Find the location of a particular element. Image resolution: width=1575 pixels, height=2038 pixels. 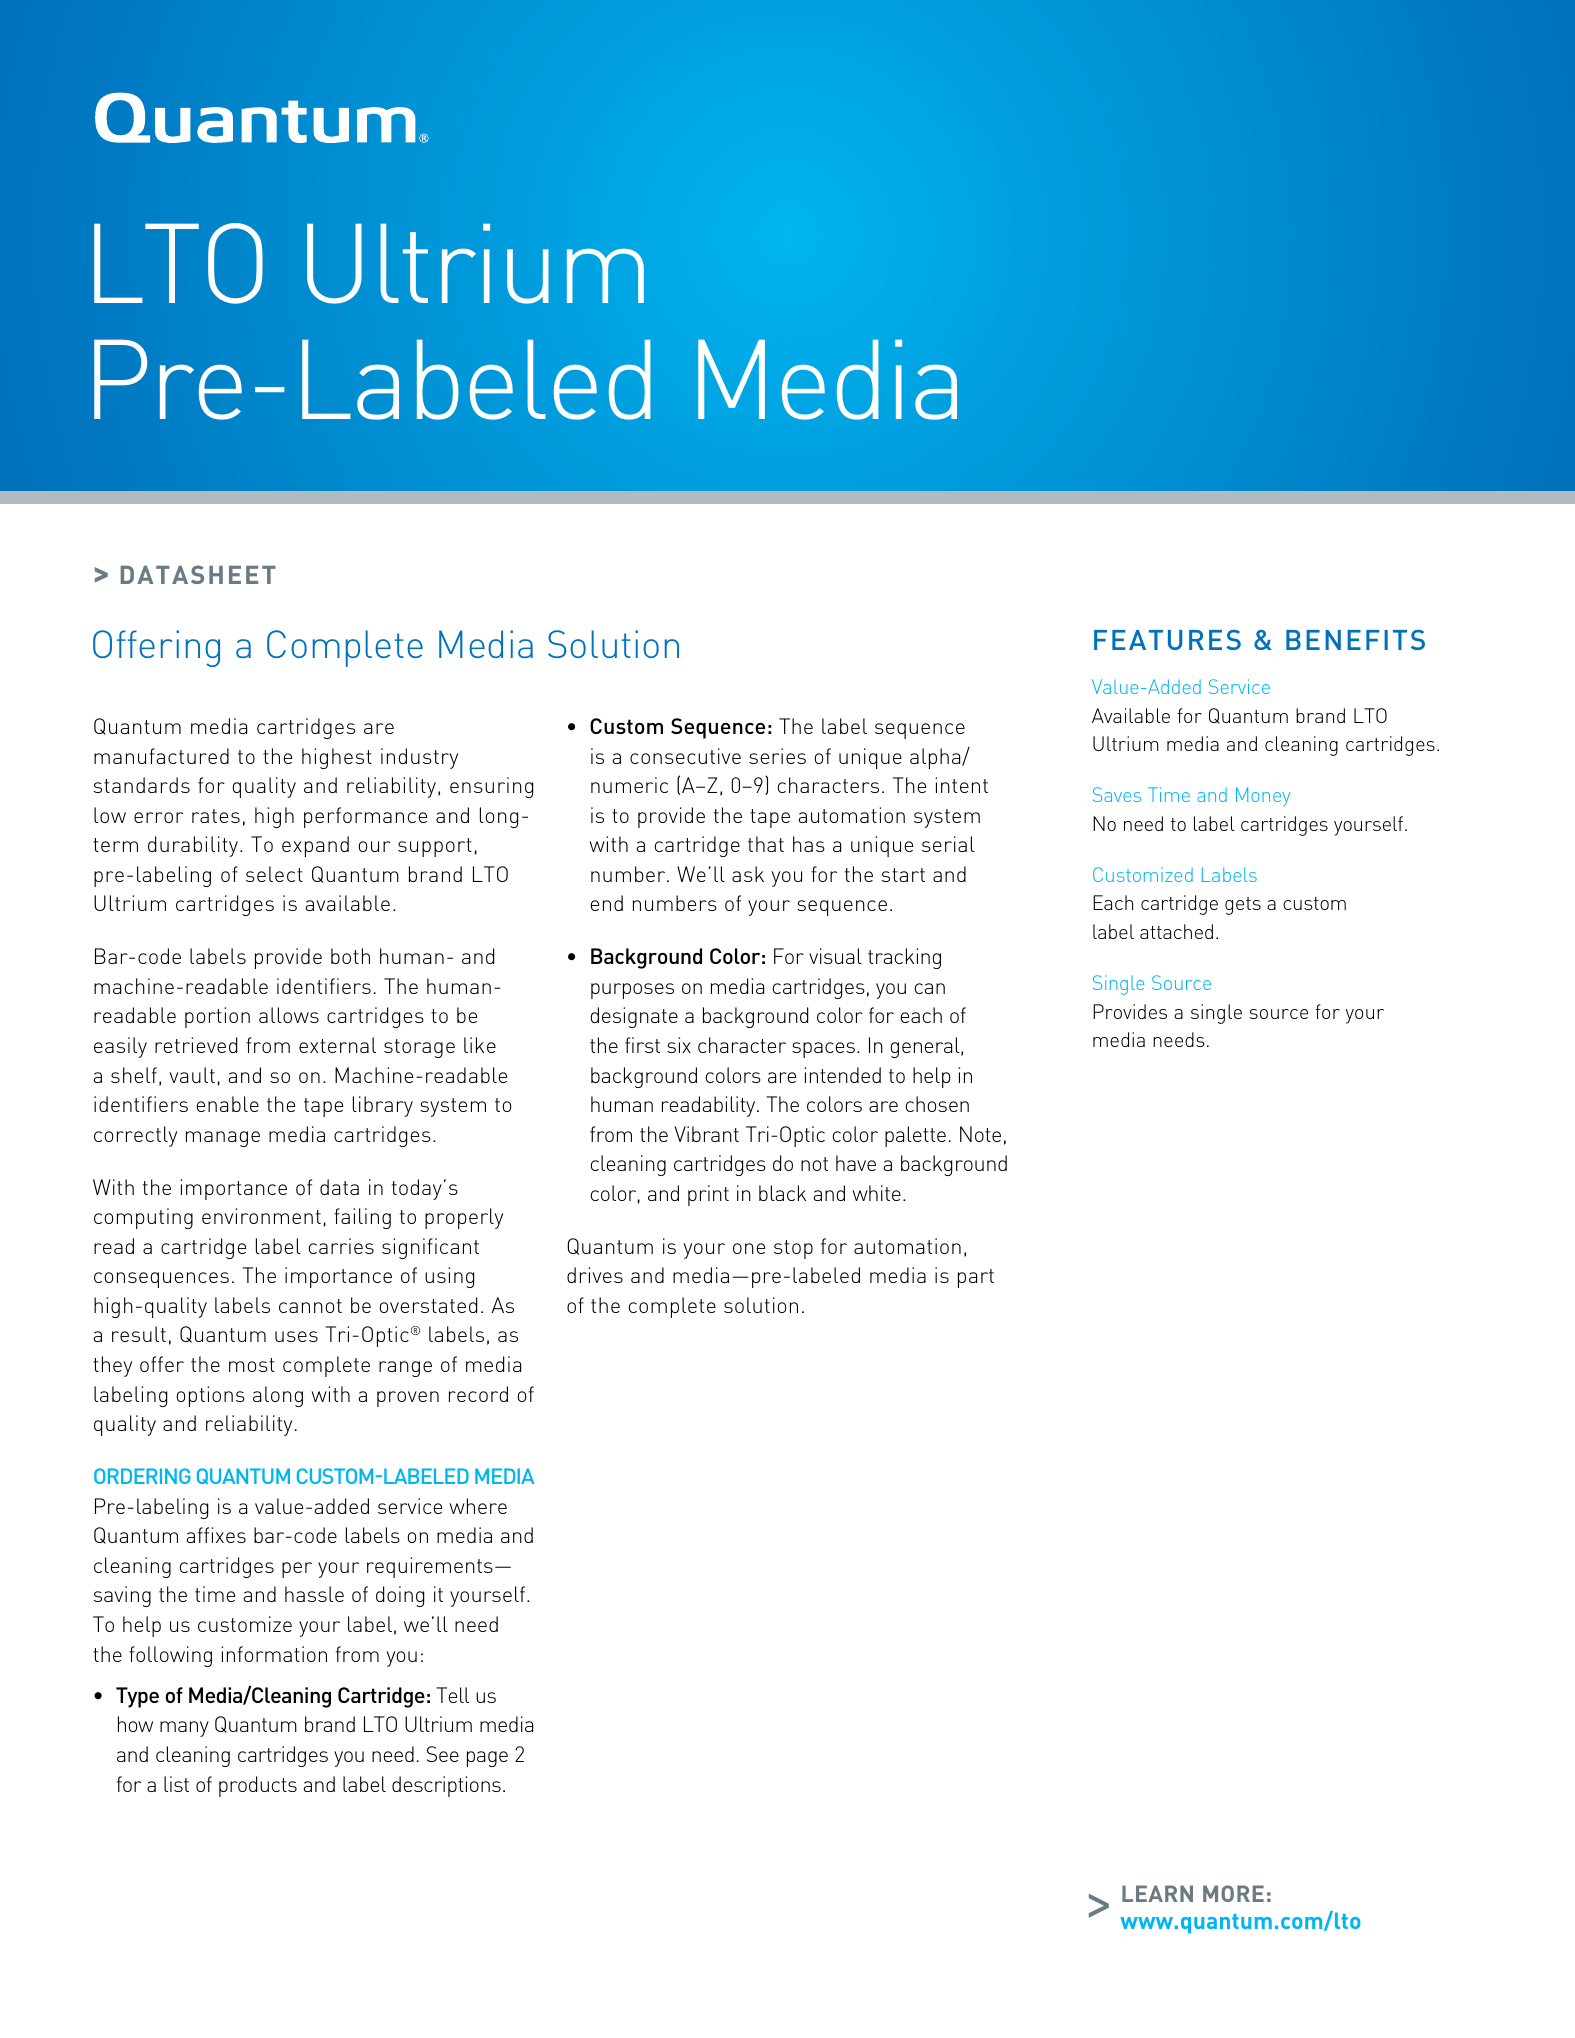

MORE is located at coordinates (1233, 1893).
